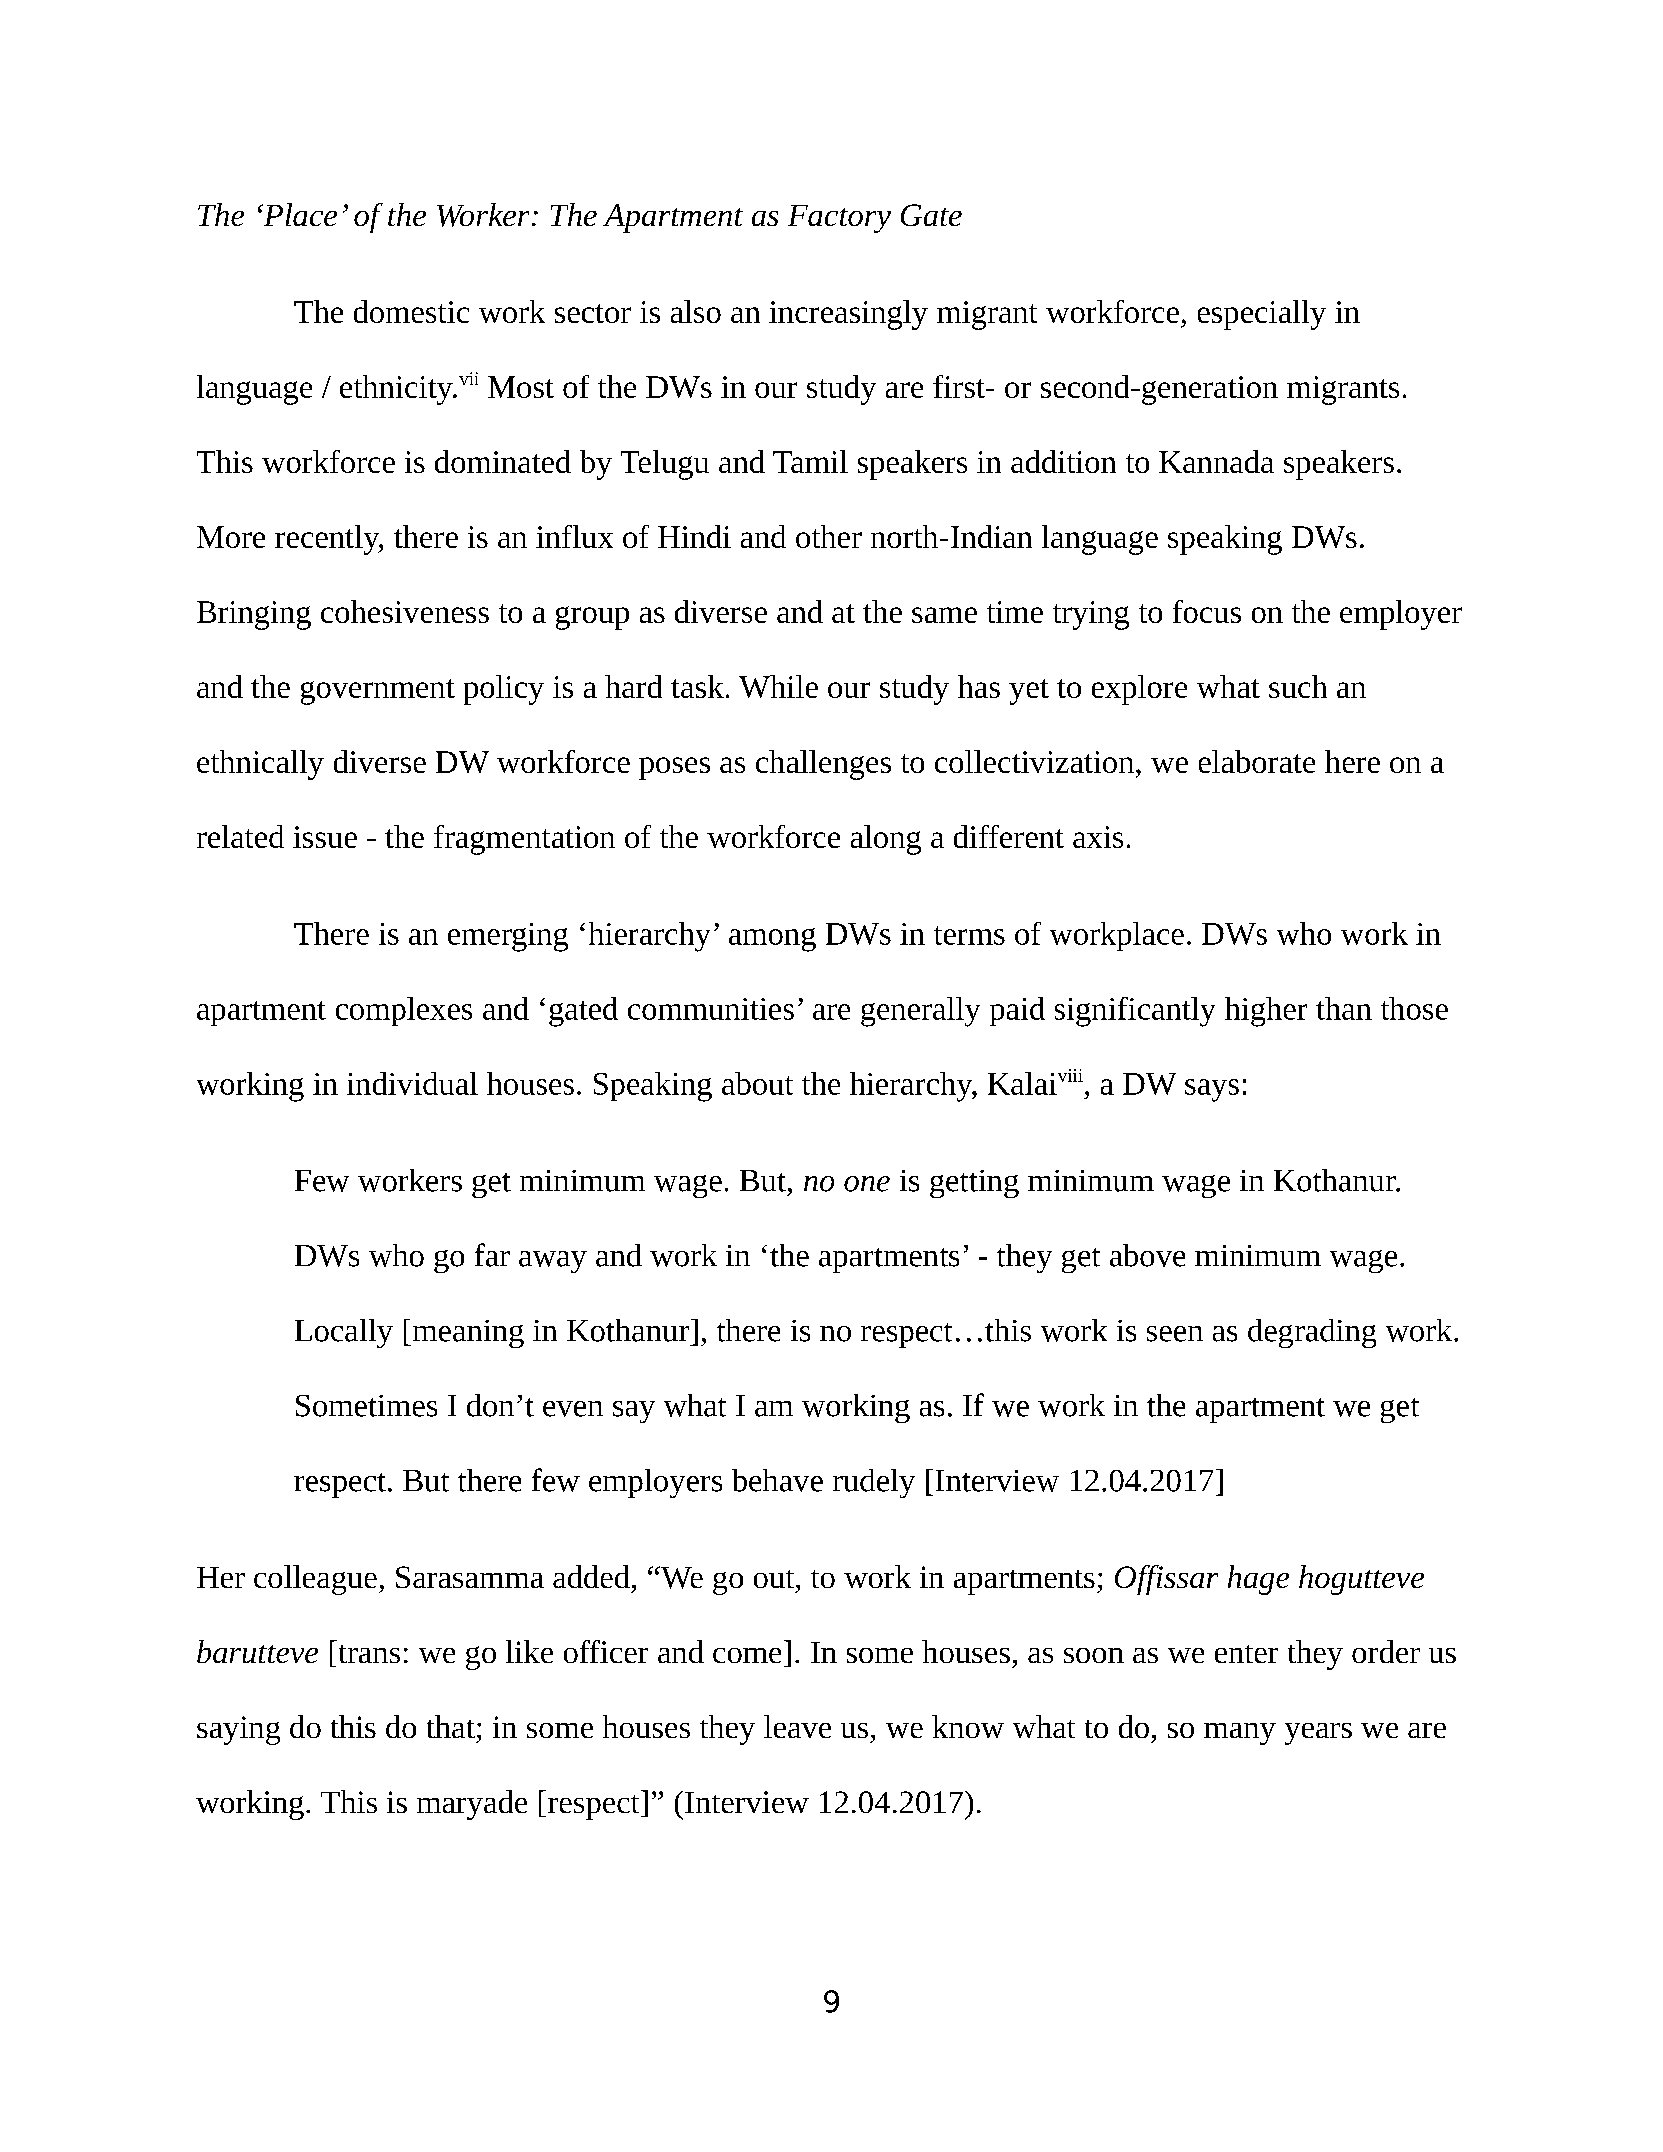 The height and width of the screenshot is (2152, 1663). I want to click on Factory, so click(839, 219).
